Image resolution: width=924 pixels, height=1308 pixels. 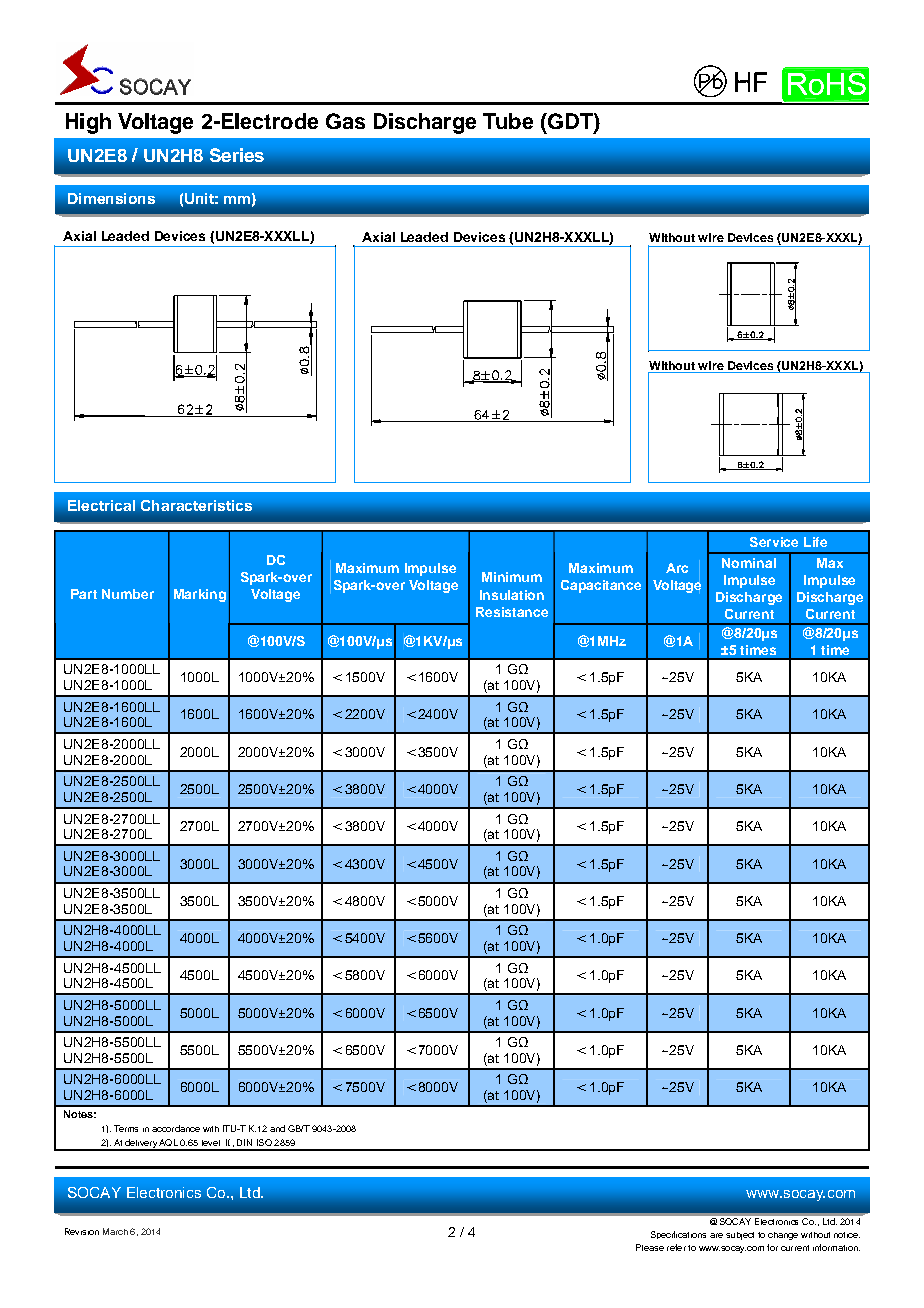 What do you see at coordinates (345, 121) in the screenshot?
I see `Gas` at bounding box center [345, 121].
